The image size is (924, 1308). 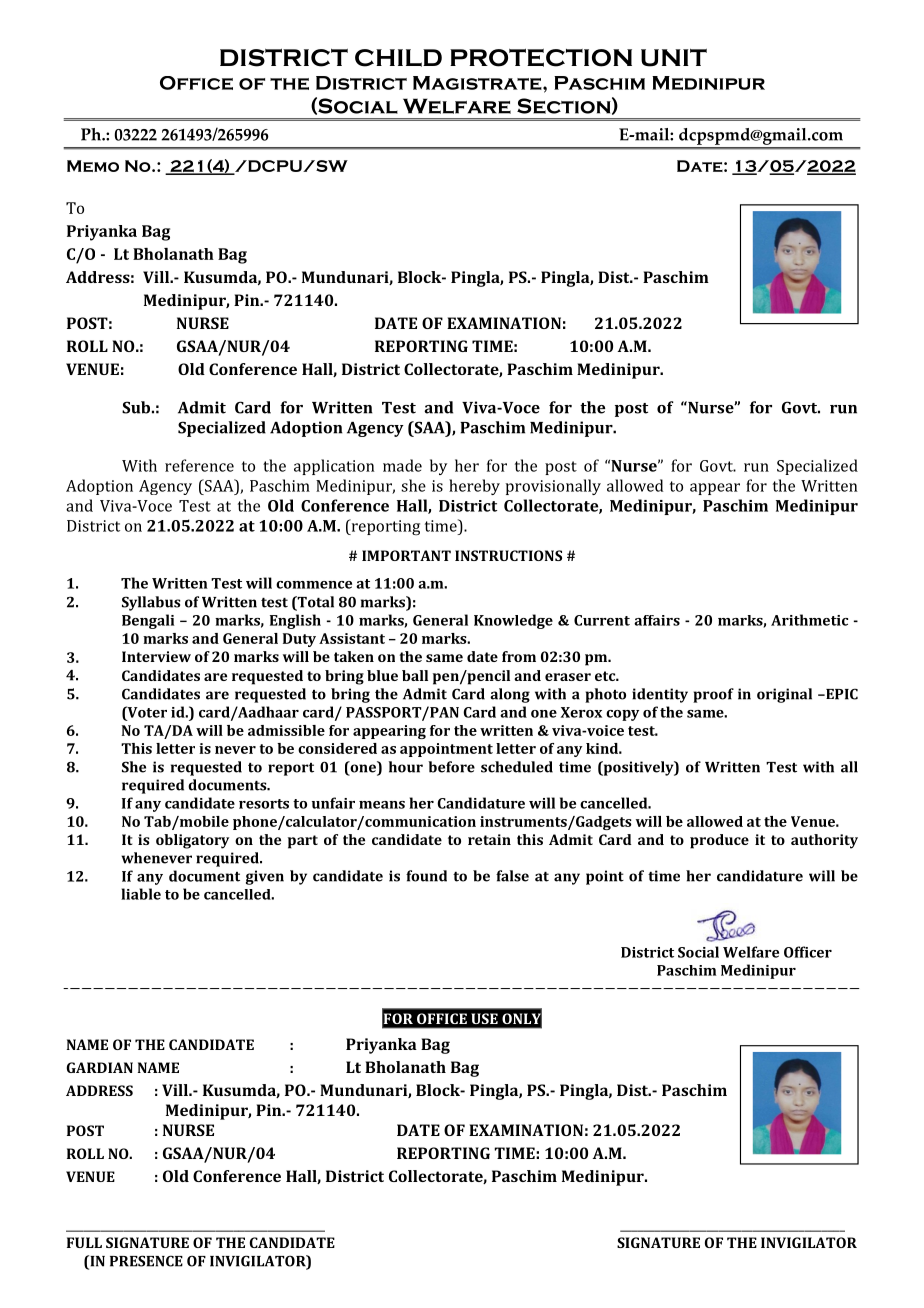 I want to click on UNIT, so click(x=674, y=58).
